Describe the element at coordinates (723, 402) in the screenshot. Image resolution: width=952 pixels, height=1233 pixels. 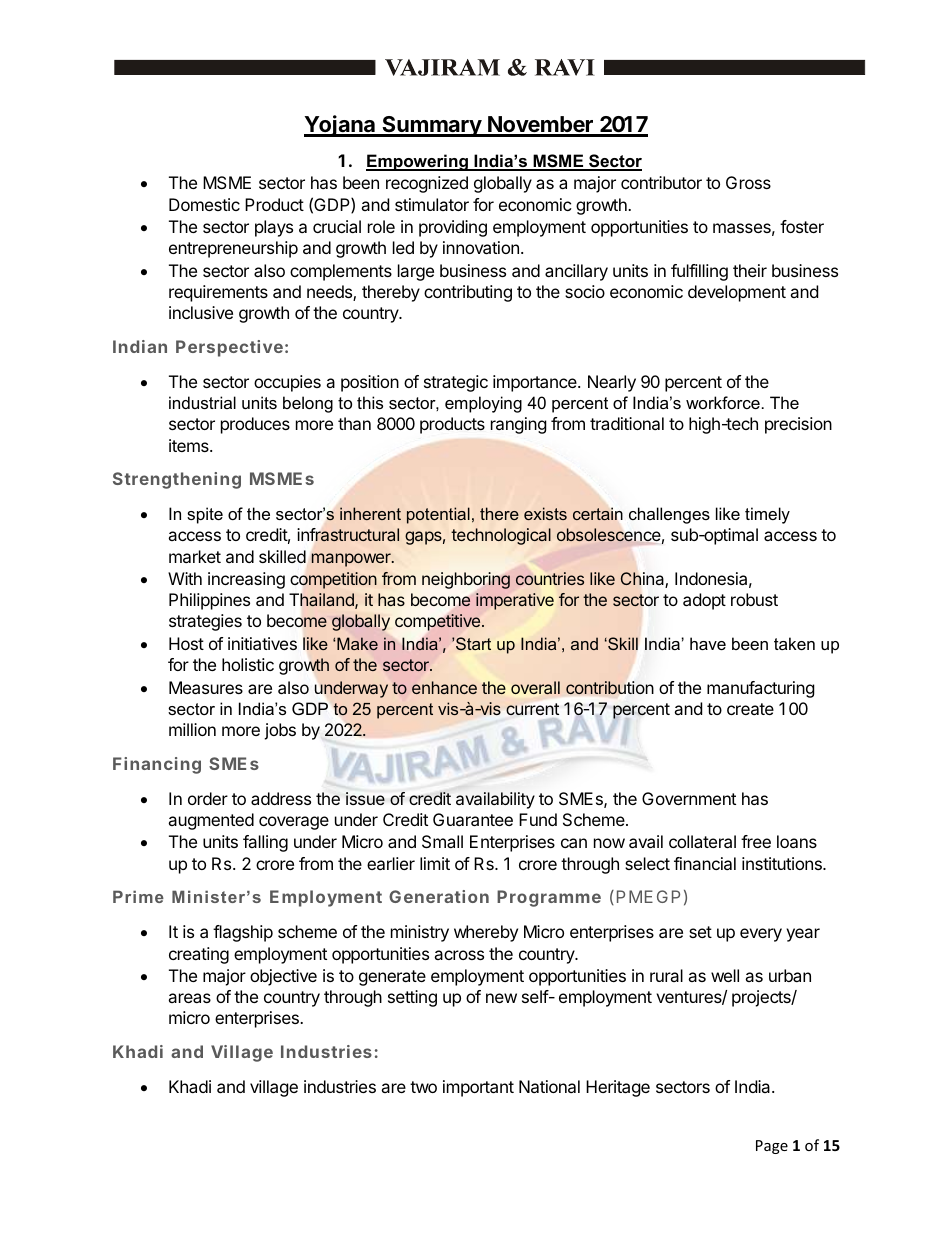
I see `workforce` at that location.
